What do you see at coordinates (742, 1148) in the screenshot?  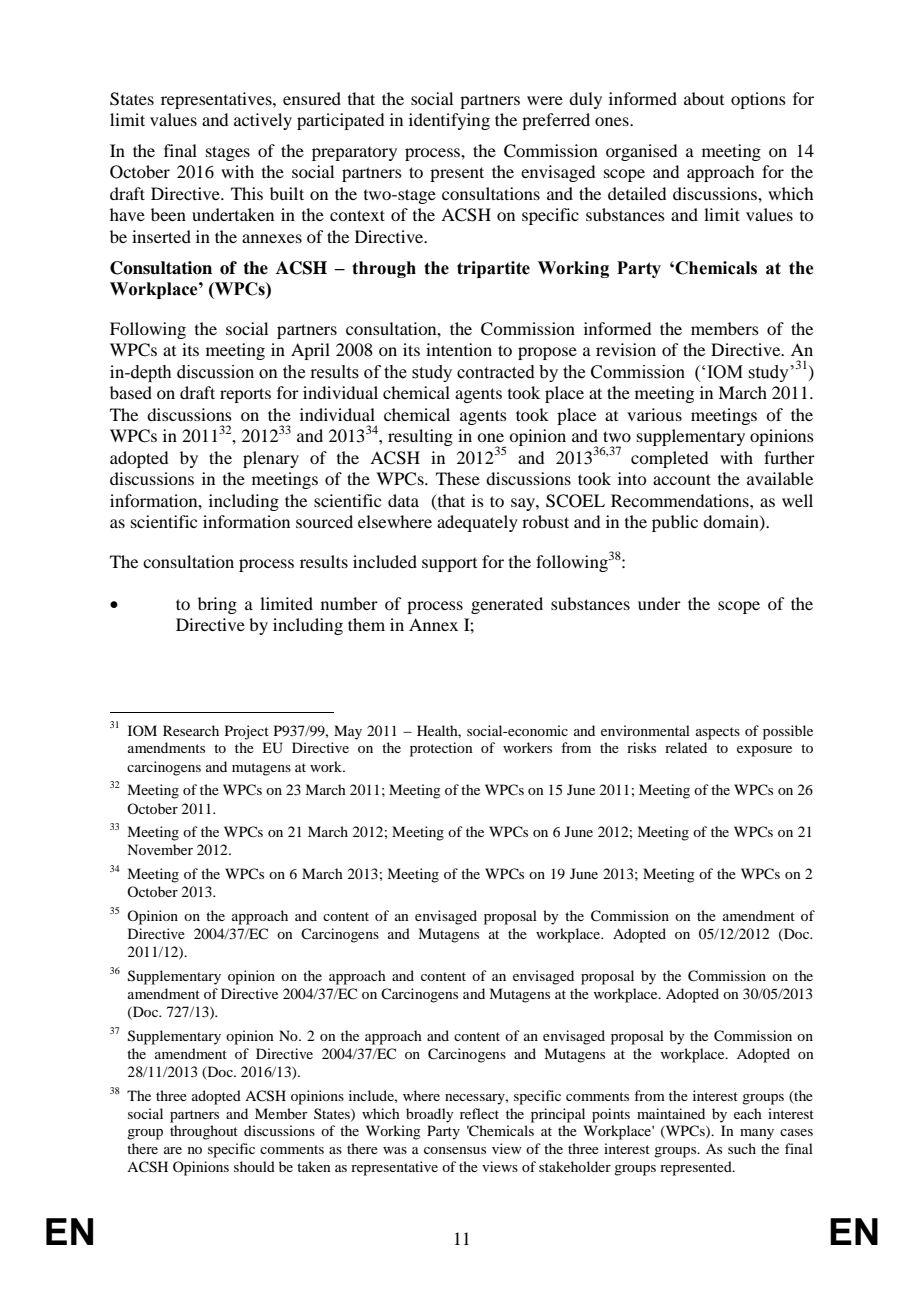 I see `such` at bounding box center [742, 1148].
